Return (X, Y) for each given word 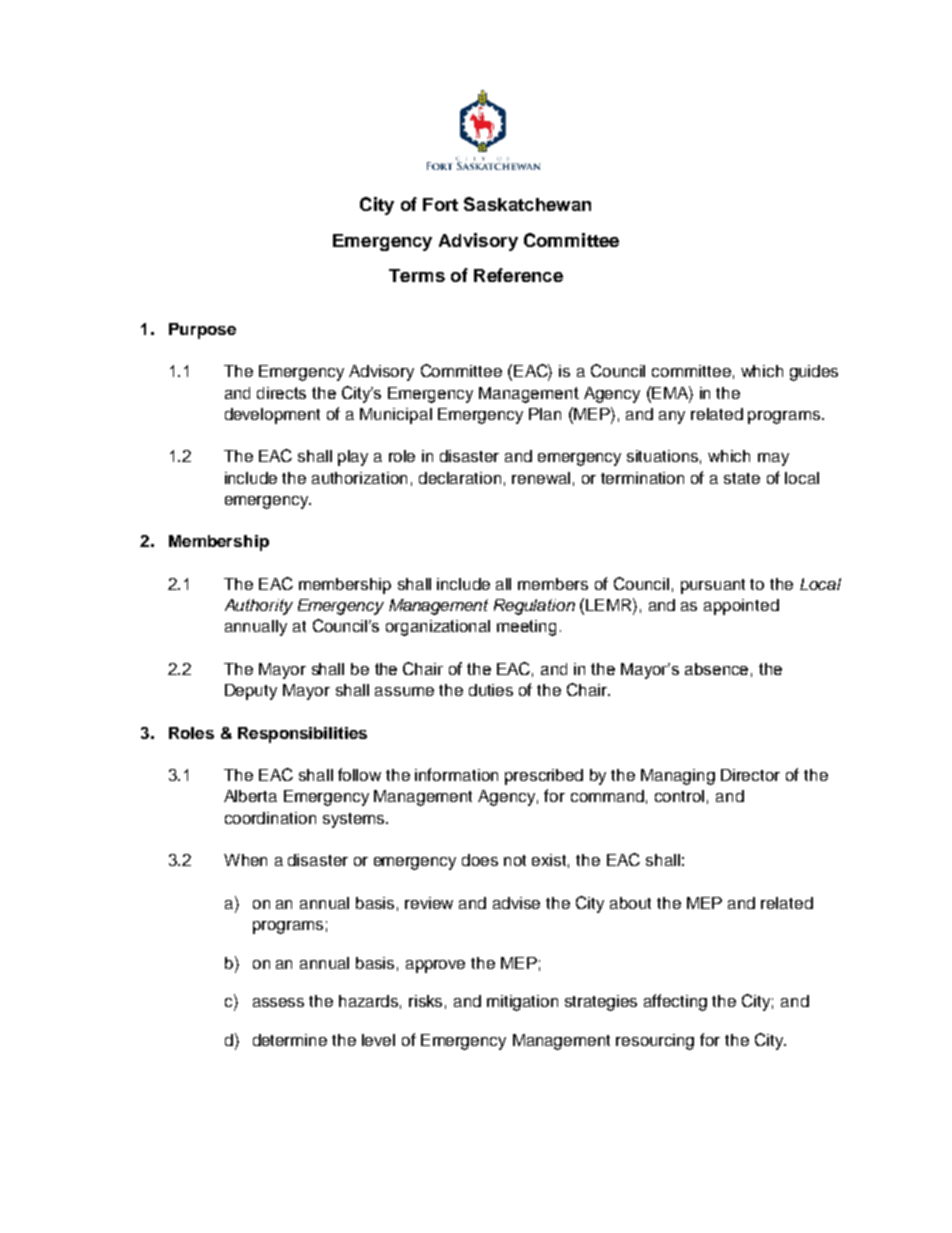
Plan (545, 414)
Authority (259, 607)
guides (814, 373)
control (679, 796)
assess (278, 1002)
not (515, 860)
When (245, 860)
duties (491, 690)
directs (281, 393)
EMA (670, 392)
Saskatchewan (527, 204)
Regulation (534, 607)
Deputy (251, 692)
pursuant (713, 586)
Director (750, 775)
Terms (417, 275)
